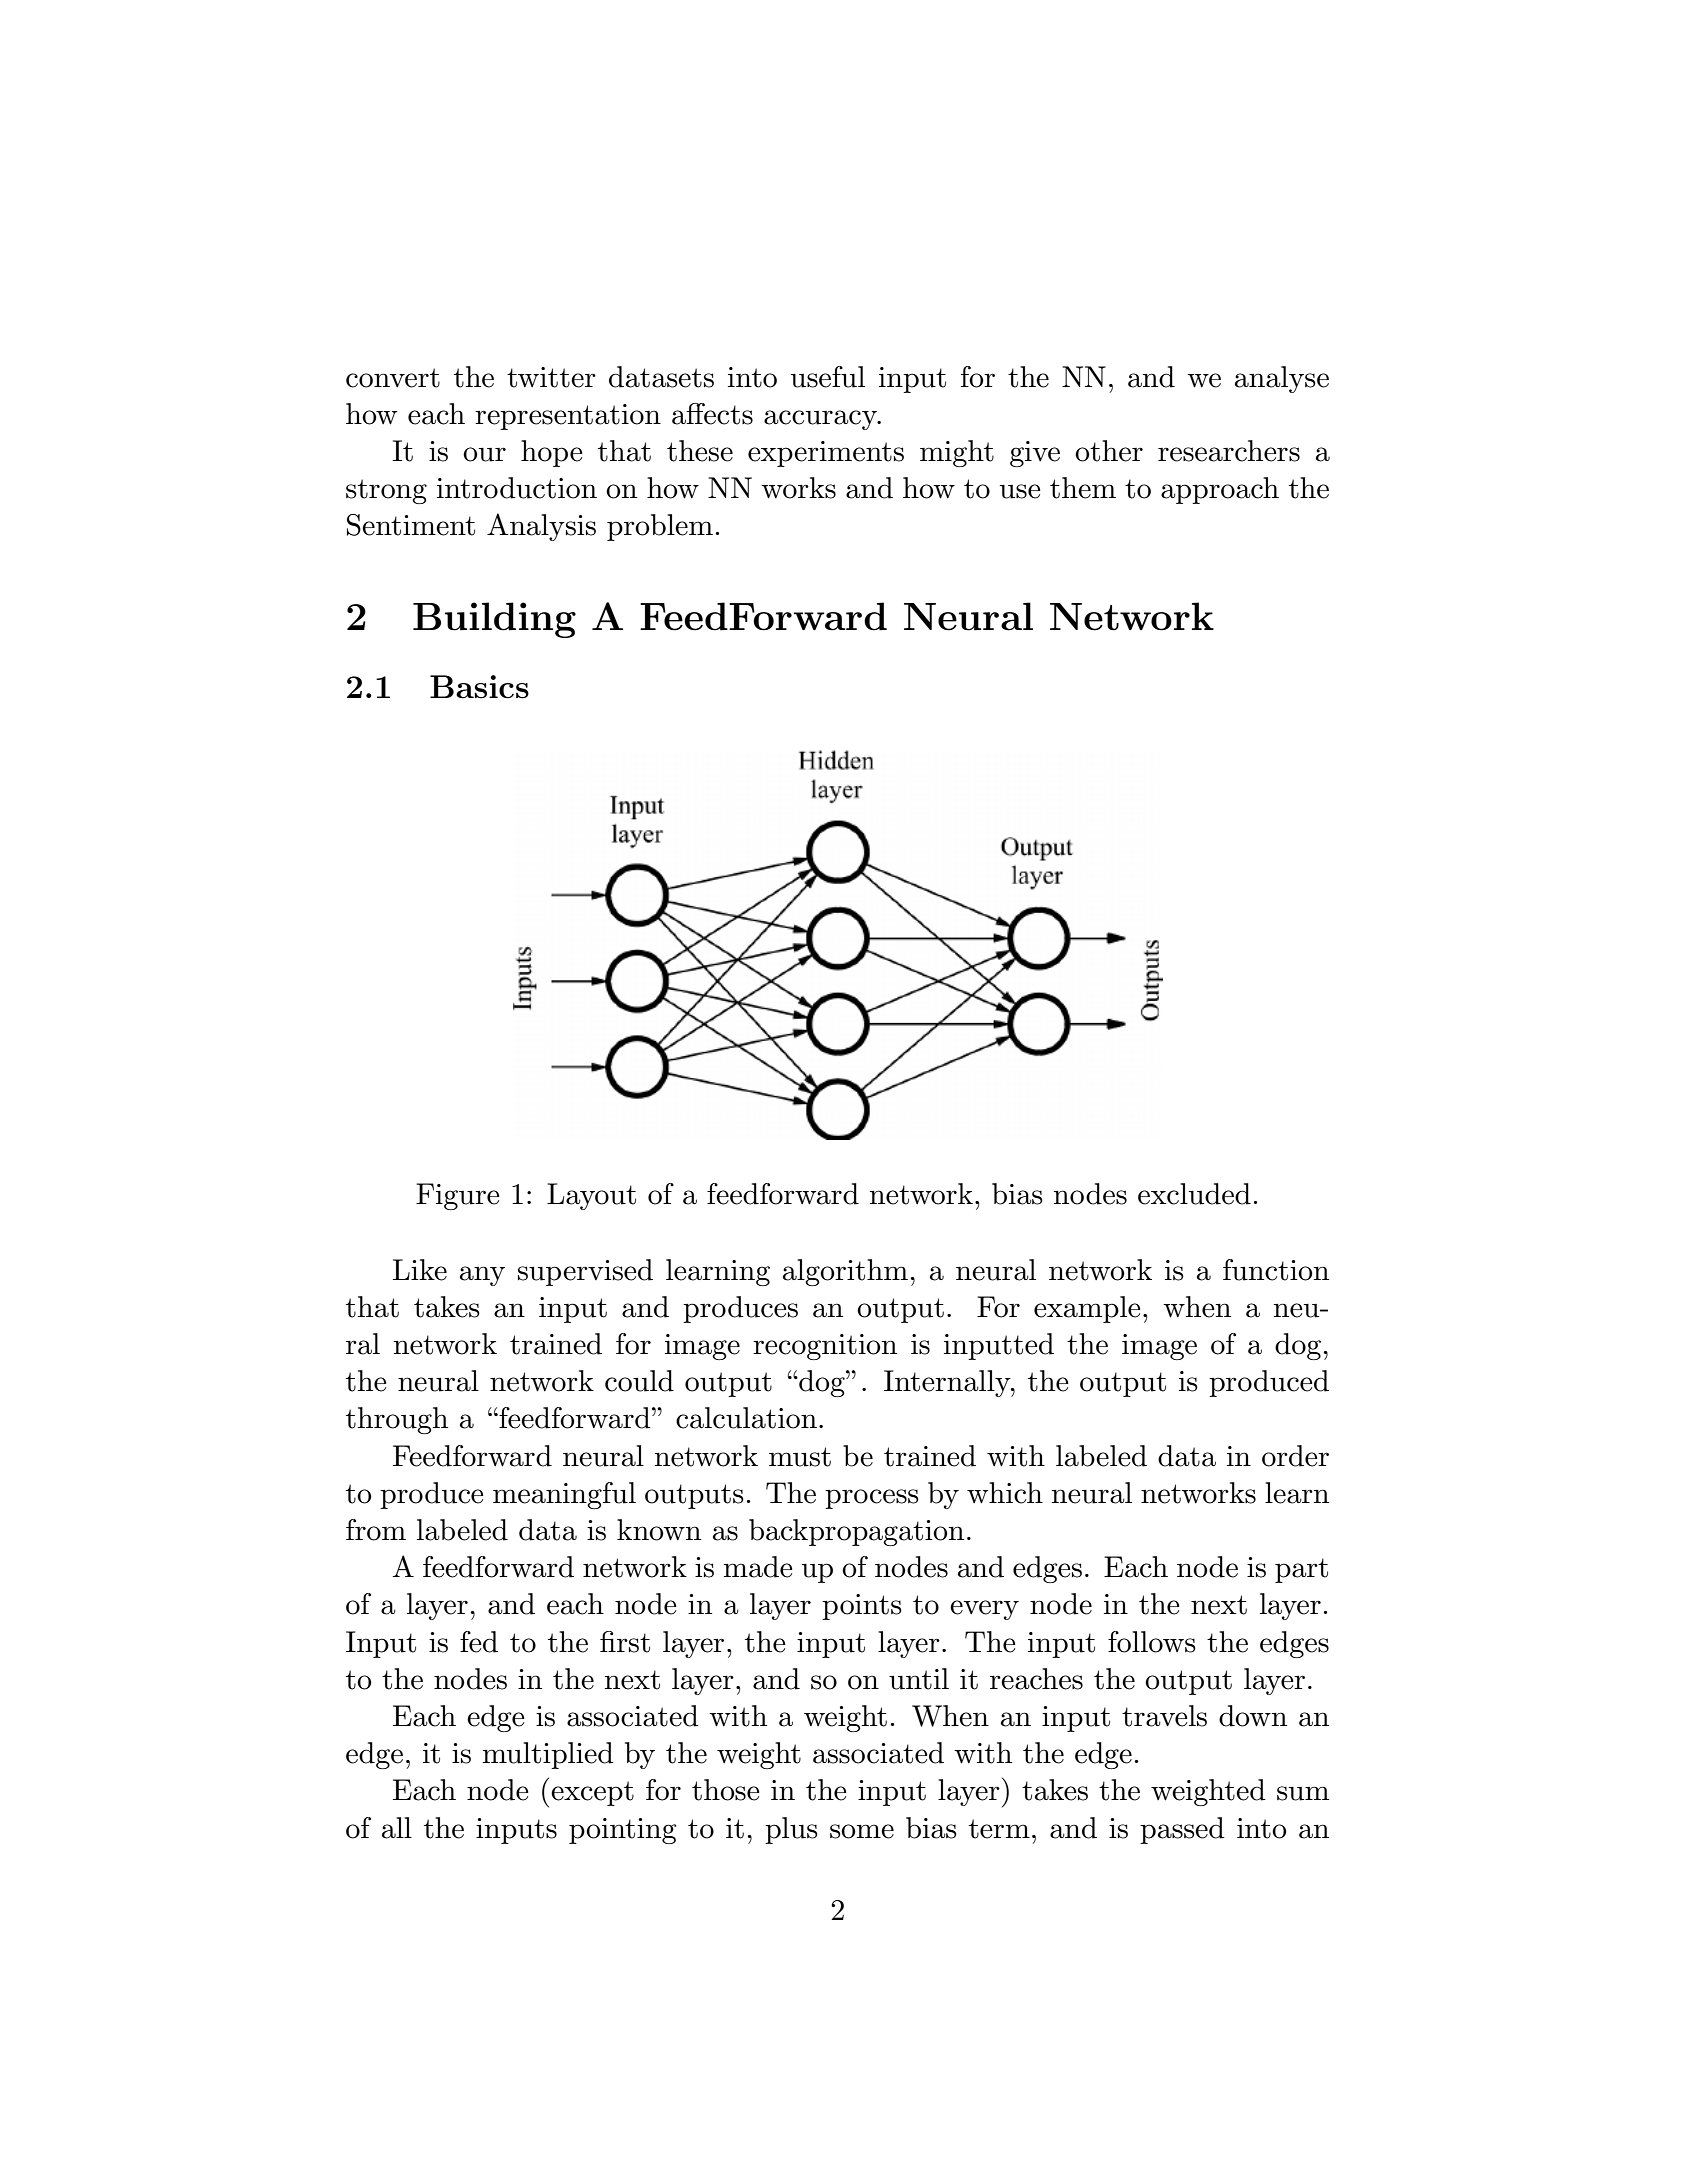  Describe the element at coordinates (484, 454) in the image. I see `our` at that location.
